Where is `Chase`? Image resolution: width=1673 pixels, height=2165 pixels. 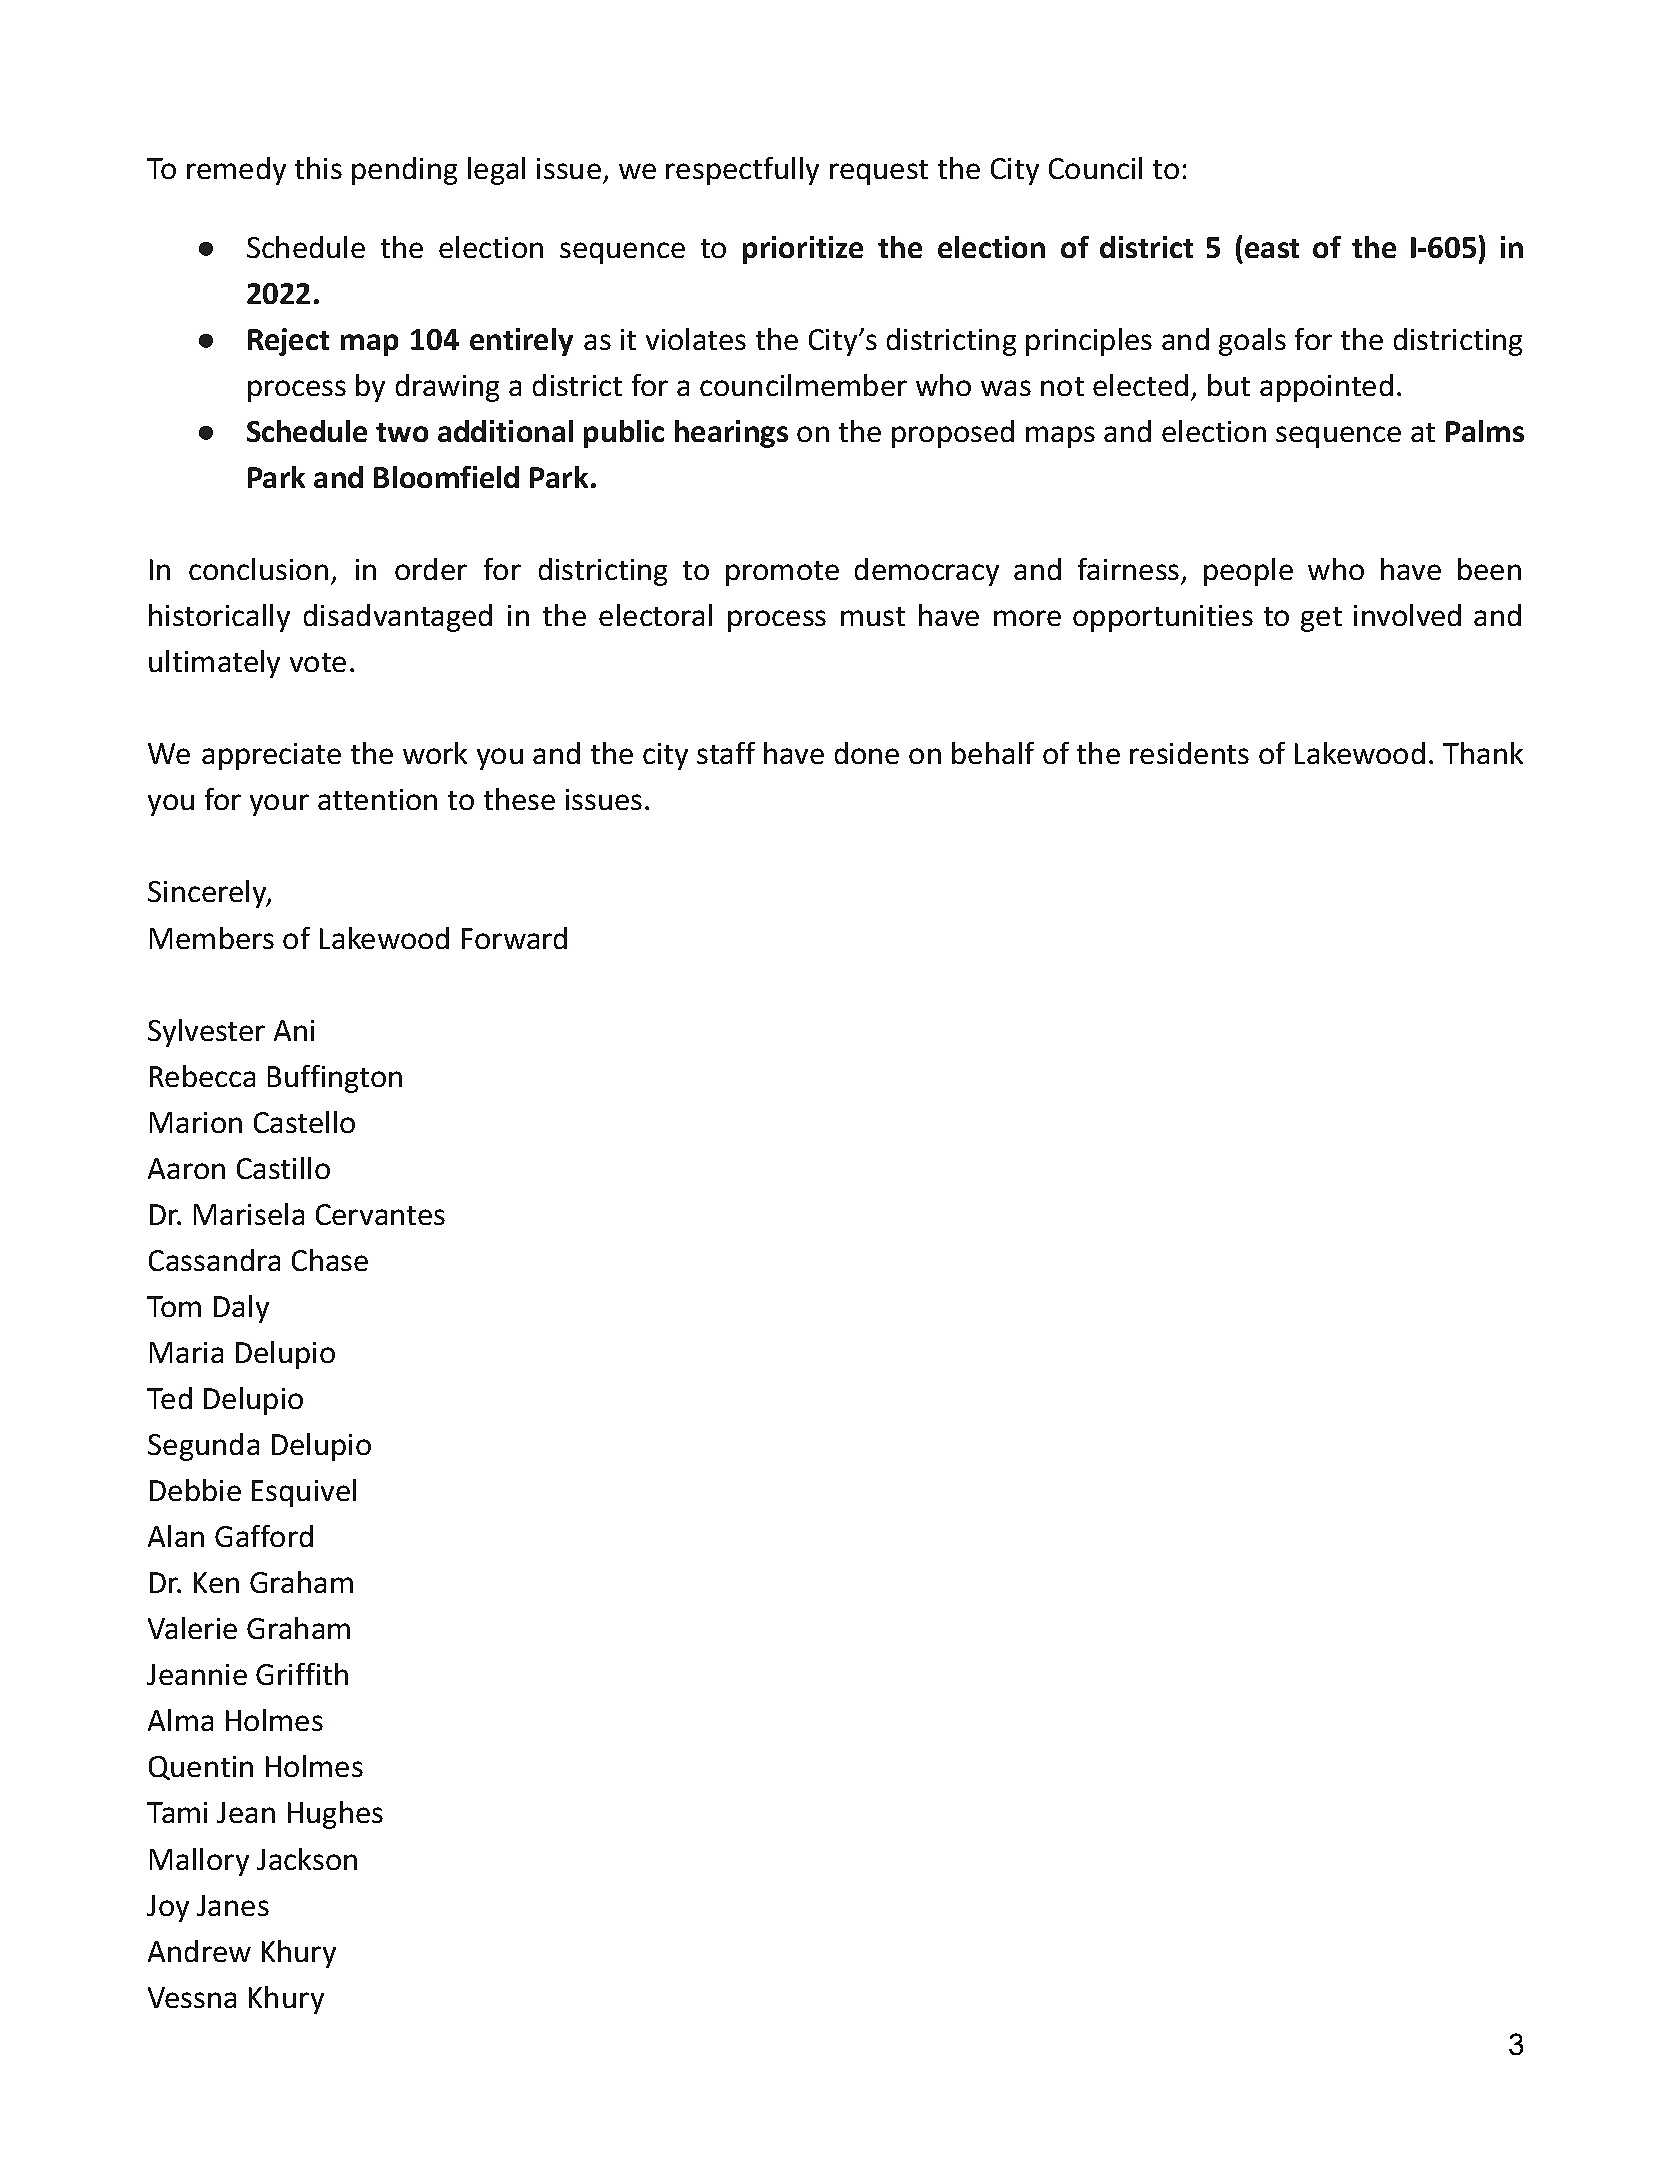 Chase is located at coordinates (330, 1260).
